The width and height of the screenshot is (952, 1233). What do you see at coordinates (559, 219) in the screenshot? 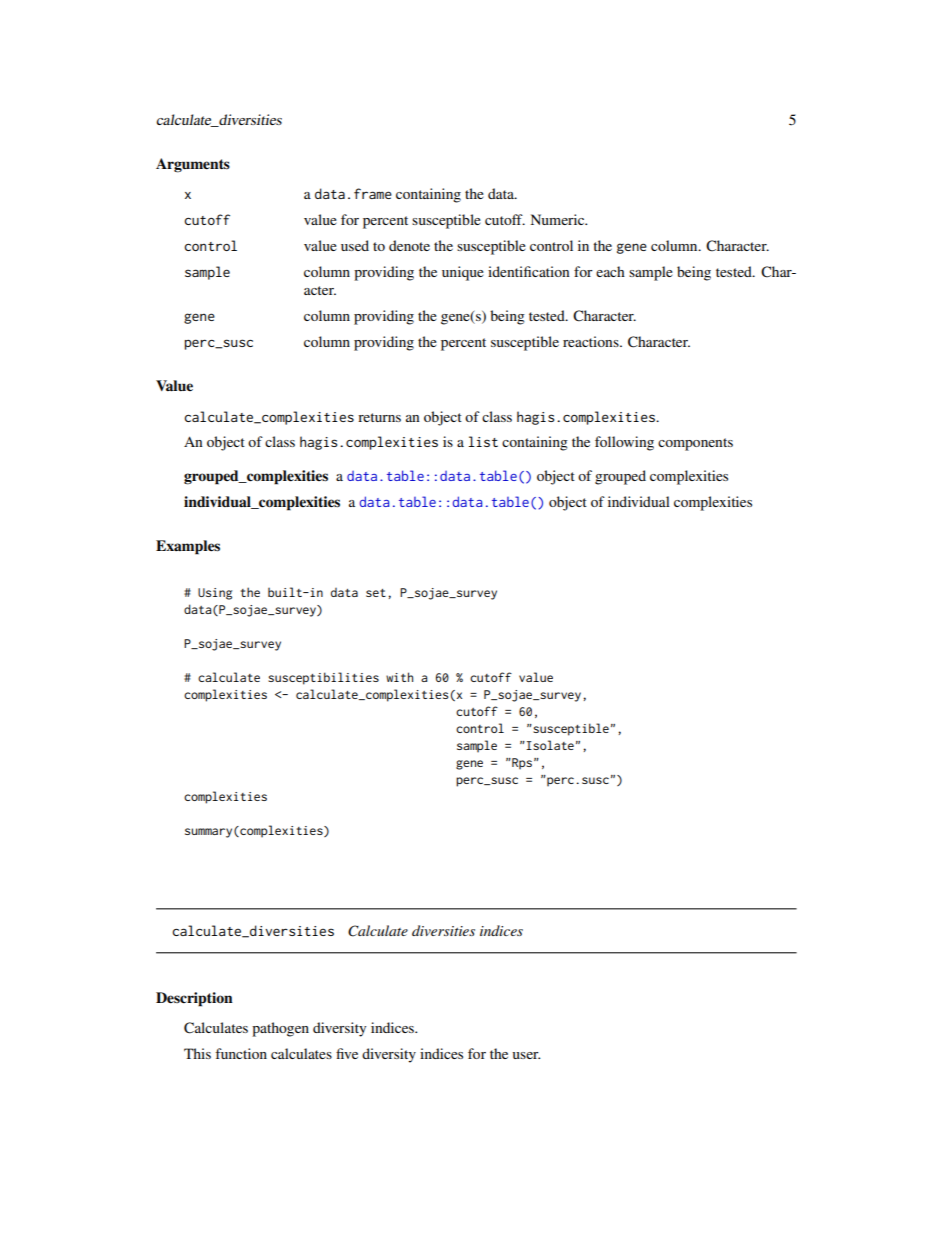
I see `Numeric` at bounding box center [559, 219].
